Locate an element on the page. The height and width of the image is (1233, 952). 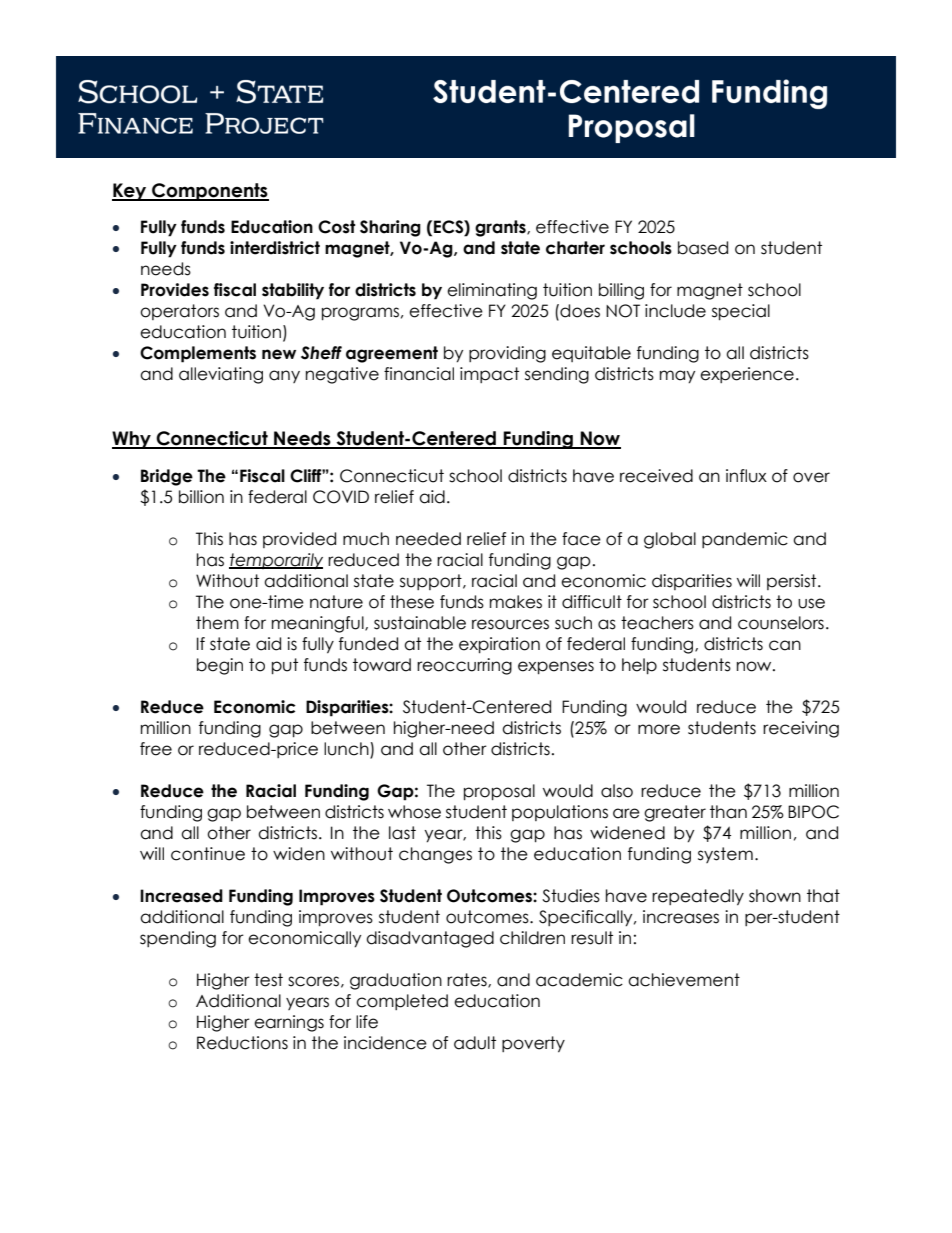
face is located at coordinates (581, 539).
